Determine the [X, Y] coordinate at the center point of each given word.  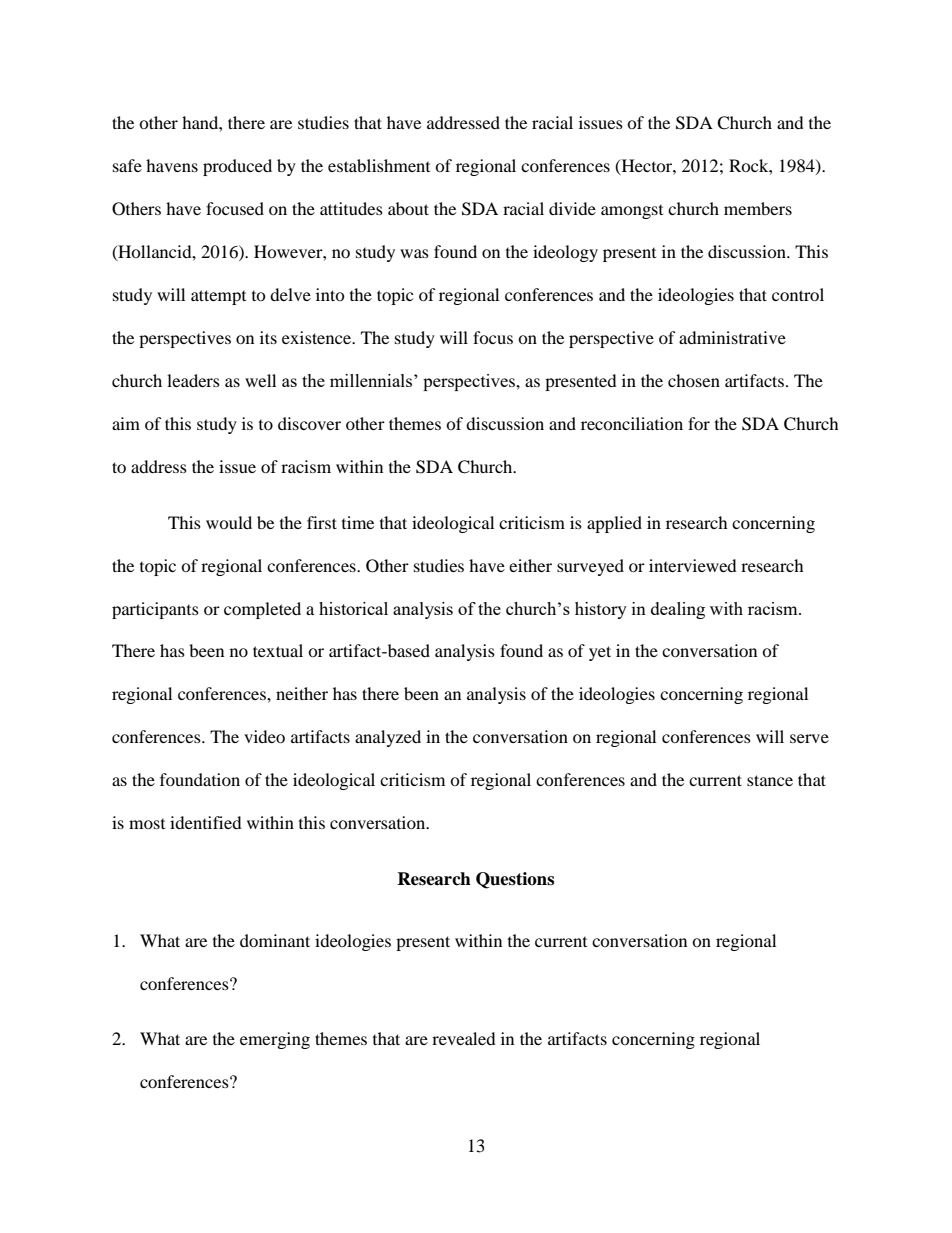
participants [155, 610]
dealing [678, 610]
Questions [515, 880]
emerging [275, 1040]
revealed [464, 1038]
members [758, 208]
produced [237, 167]
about [408, 208]
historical [353, 608]
